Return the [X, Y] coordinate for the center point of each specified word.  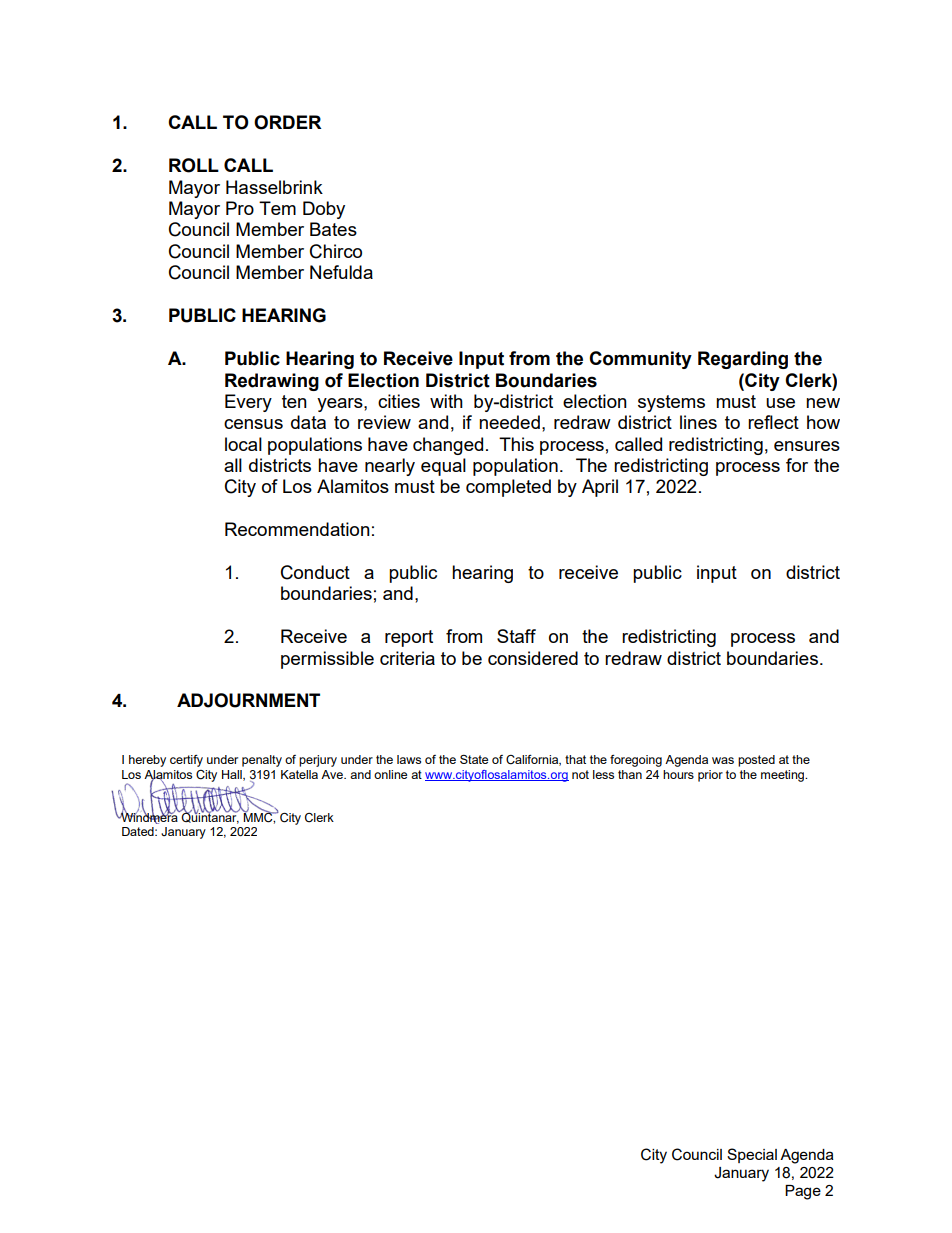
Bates [333, 229]
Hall [233, 775]
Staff [516, 636]
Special [752, 1155]
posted [756, 761]
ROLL [194, 165]
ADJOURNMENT [248, 700]
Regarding [743, 360]
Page [803, 1192]
